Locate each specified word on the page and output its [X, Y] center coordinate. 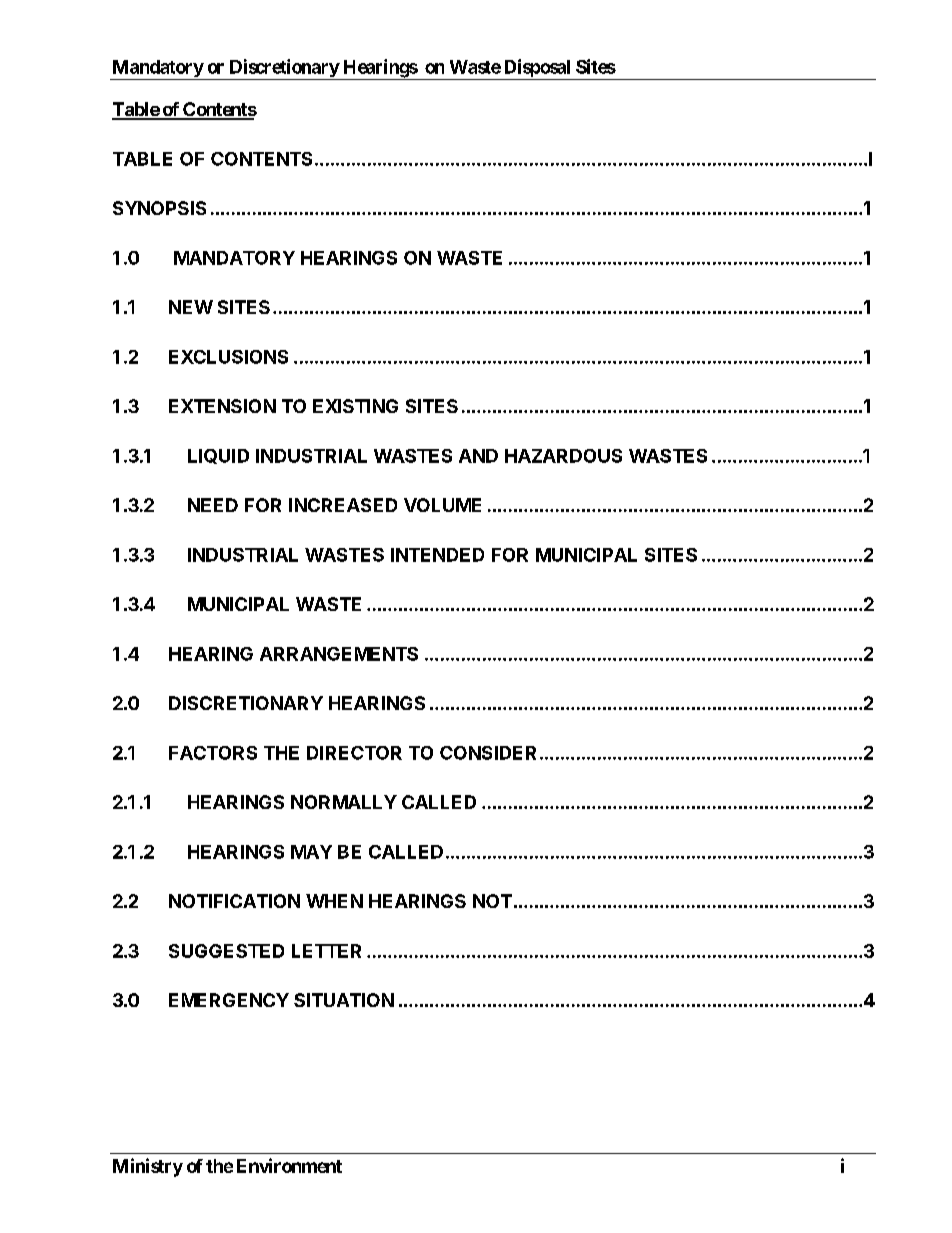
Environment [289, 1165]
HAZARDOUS [563, 456]
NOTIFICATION [234, 901]
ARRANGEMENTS [339, 654]
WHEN [334, 901]
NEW [191, 307]
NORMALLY [344, 802]
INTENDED [437, 555]
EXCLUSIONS [228, 357]
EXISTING [355, 406]
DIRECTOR [354, 753]
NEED [213, 505]
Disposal [537, 69]
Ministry [148, 1167]
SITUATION [344, 1000]
